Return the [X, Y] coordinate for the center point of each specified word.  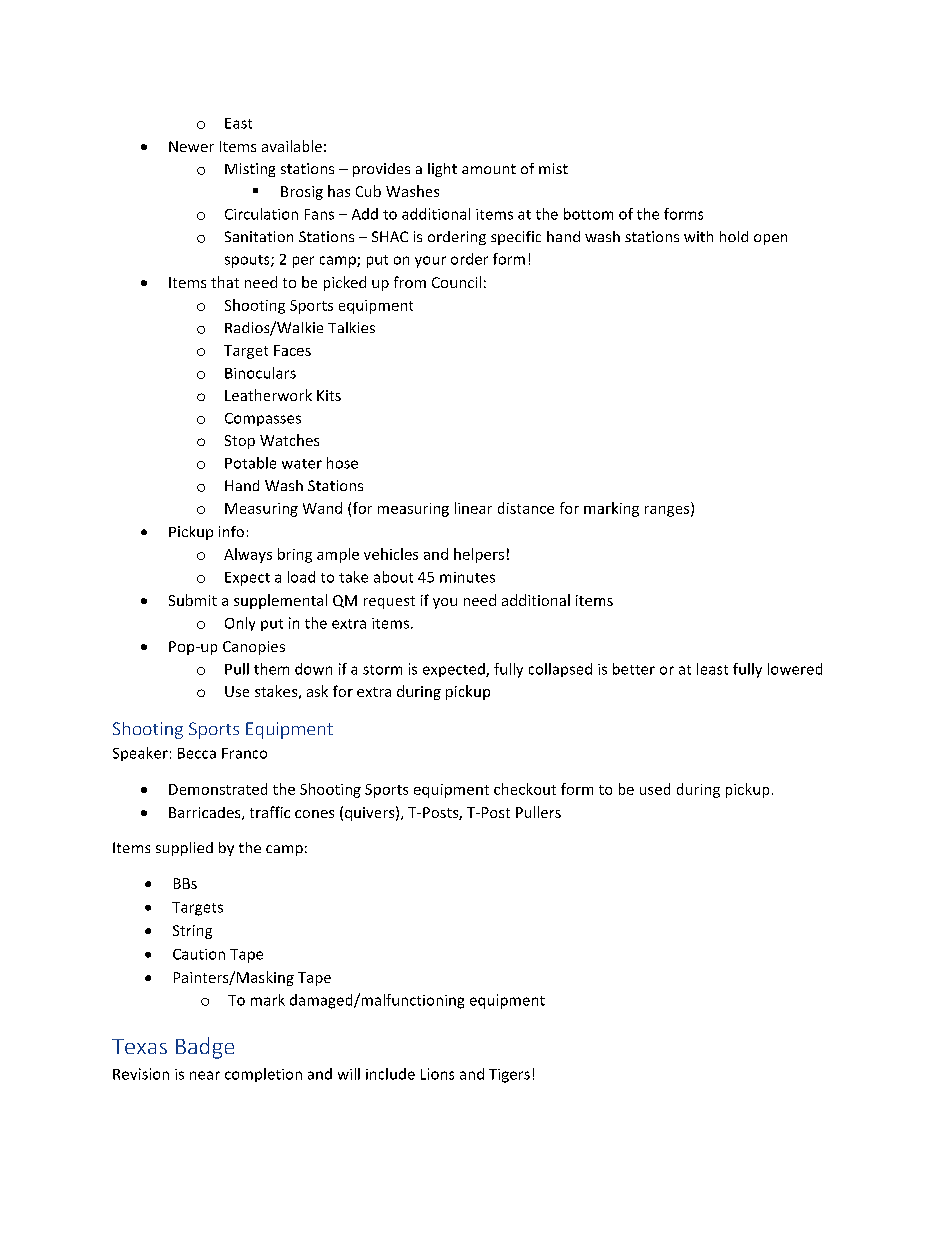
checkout [525, 789]
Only [240, 624]
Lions [437, 1074]
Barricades [206, 813]
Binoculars [260, 373]
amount [489, 169]
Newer [191, 146]
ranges [668, 511]
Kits [329, 395]
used [655, 789]
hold [734, 236]
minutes [467, 577]
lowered [795, 669]
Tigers [509, 1076]
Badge [205, 1048]
